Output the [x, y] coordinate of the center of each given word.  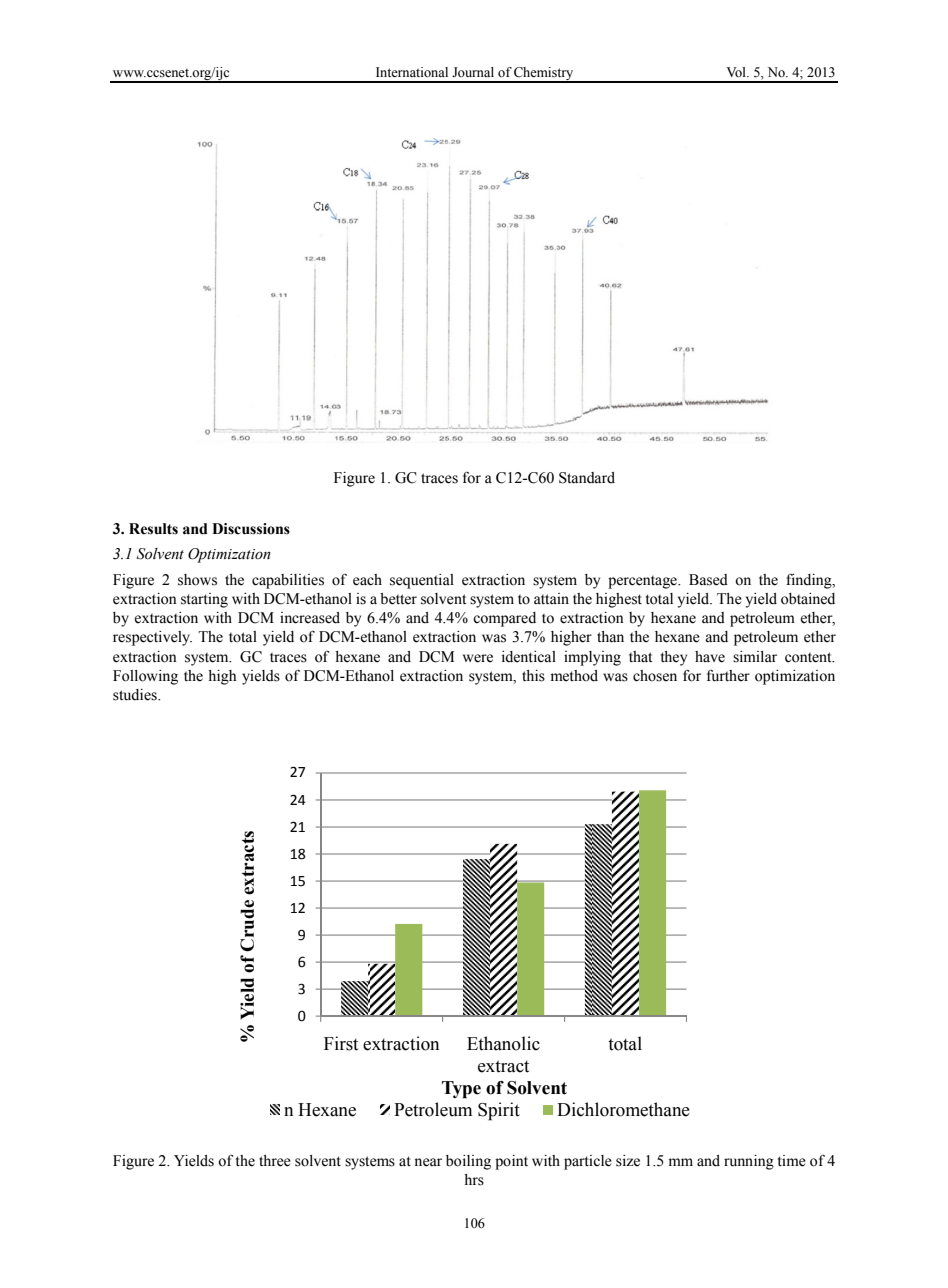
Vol [737, 72]
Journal [473, 72]
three [275, 1161]
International [412, 72]
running [749, 1162]
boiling [468, 1162]
